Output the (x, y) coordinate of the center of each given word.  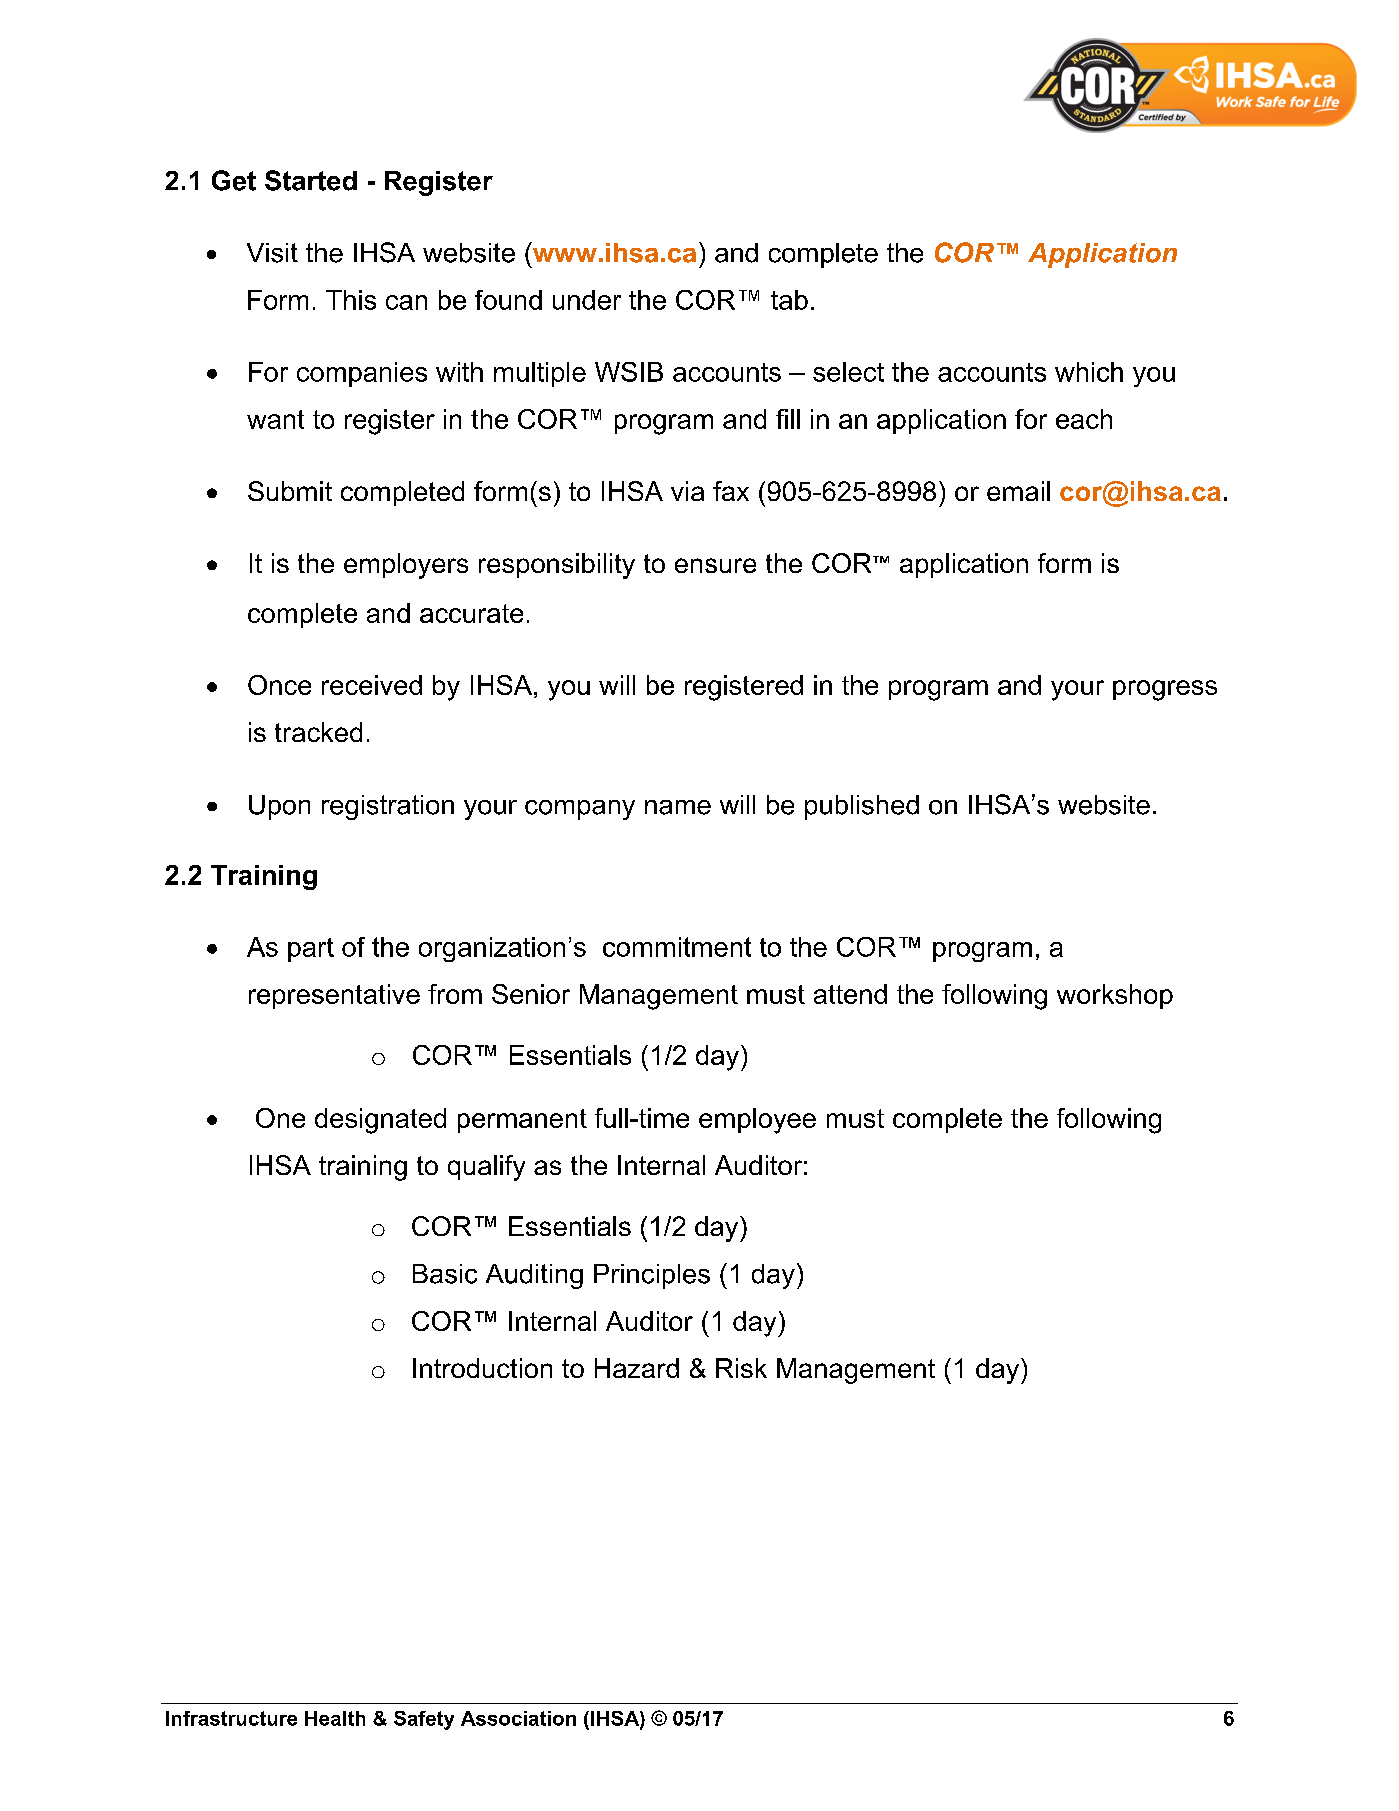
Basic (445, 1274)
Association (518, 1718)
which (1089, 372)
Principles (652, 1276)
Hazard (637, 1368)
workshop (1115, 996)
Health (335, 1718)
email (1018, 491)
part (311, 950)
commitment (677, 947)
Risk (741, 1368)
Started (311, 180)
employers (406, 566)
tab (789, 300)
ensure (715, 565)
